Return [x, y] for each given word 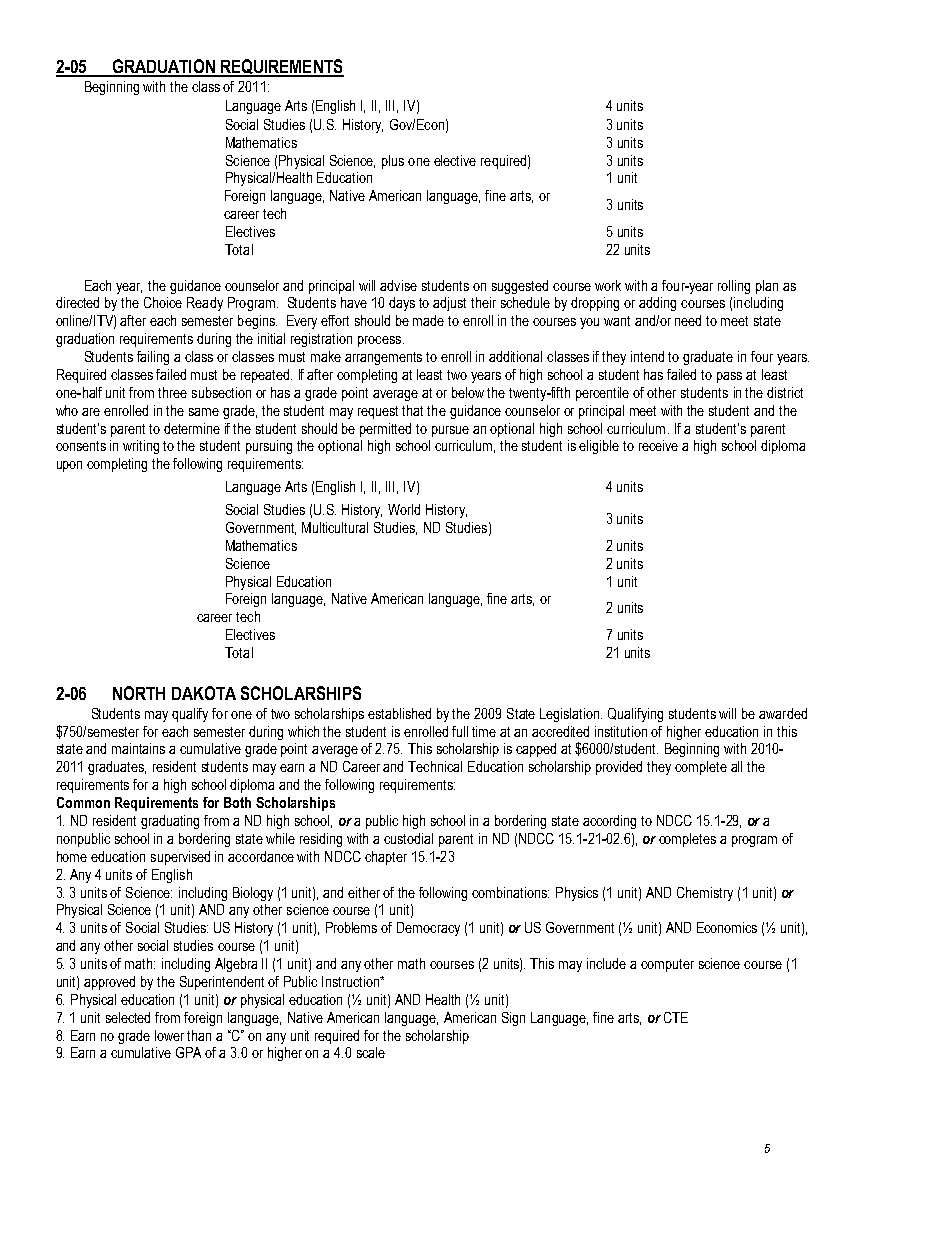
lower [169, 1035]
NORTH [139, 693]
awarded [783, 713]
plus [393, 162]
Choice [163, 302]
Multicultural [335, 527]
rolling [734, 287]
